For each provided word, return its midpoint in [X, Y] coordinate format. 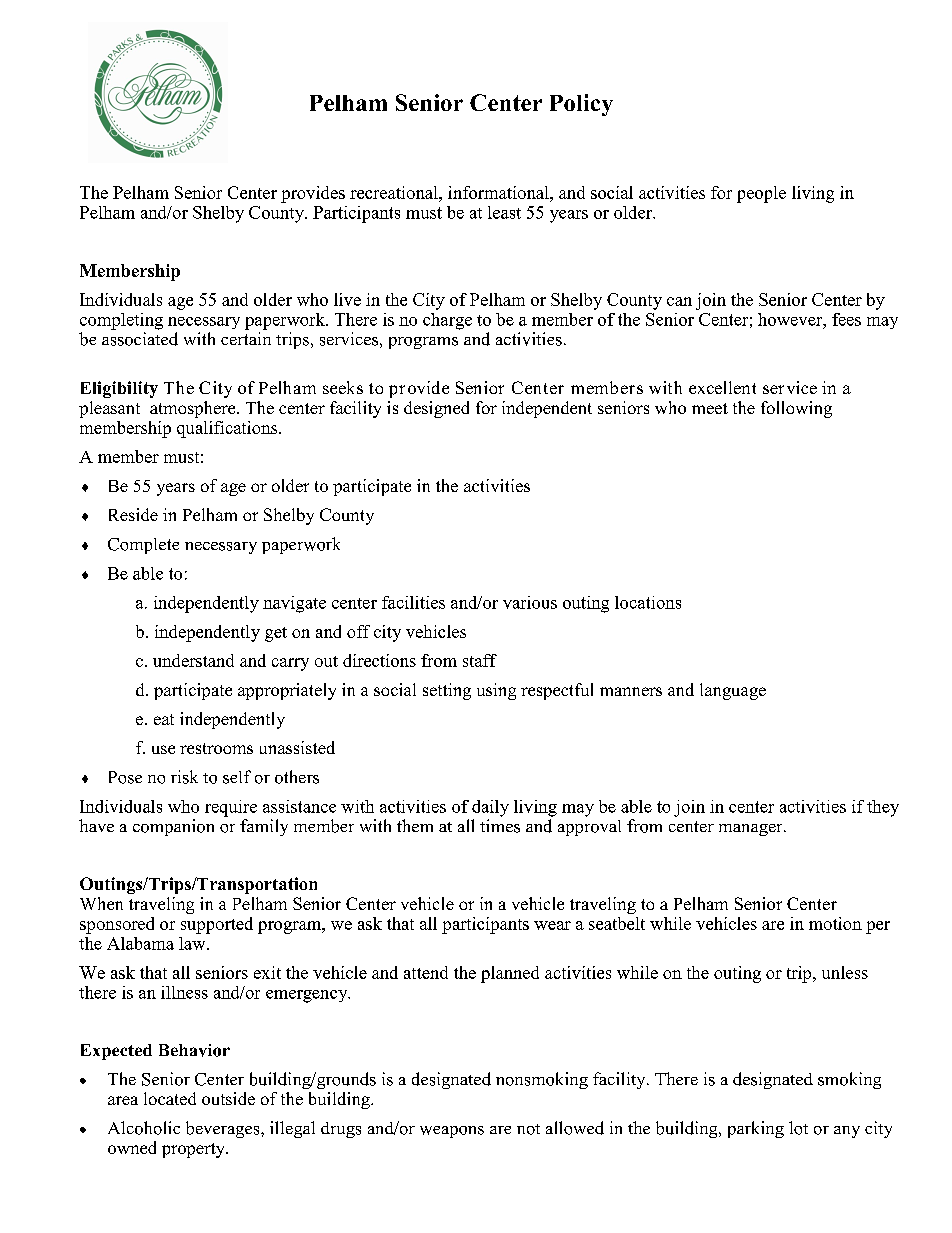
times [500, 826]
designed [436, 409]
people [761, 194]
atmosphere [194, 409]
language [733, 691]
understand [193, 660]
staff [480, 660]
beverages [224, 1129]
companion [173, 827]
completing [121, 321]
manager [752, 830]
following [796, 409]
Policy [581, 105]
